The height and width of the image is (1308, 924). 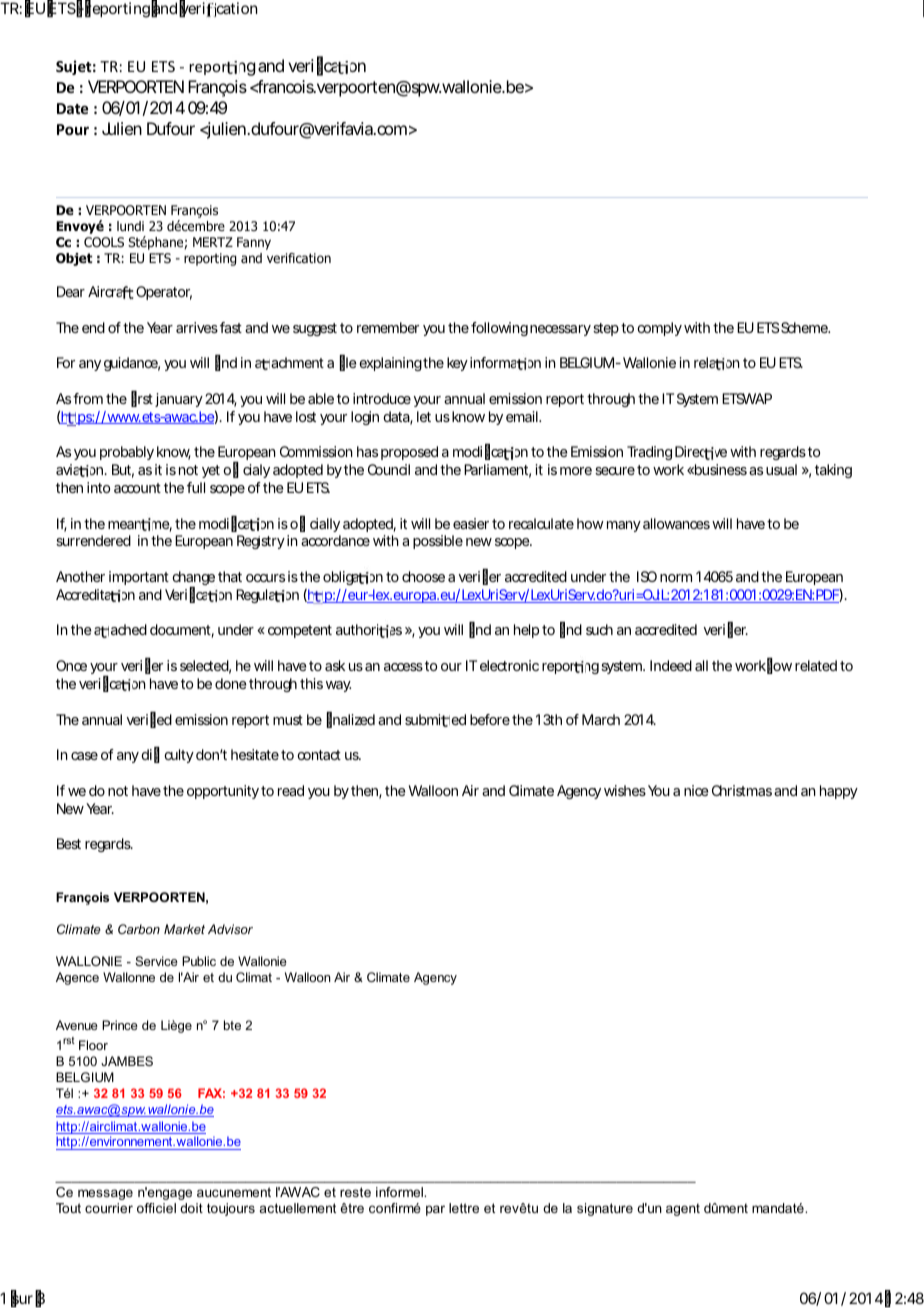 I want to click on officiel, so click(x=156, y=1208).
